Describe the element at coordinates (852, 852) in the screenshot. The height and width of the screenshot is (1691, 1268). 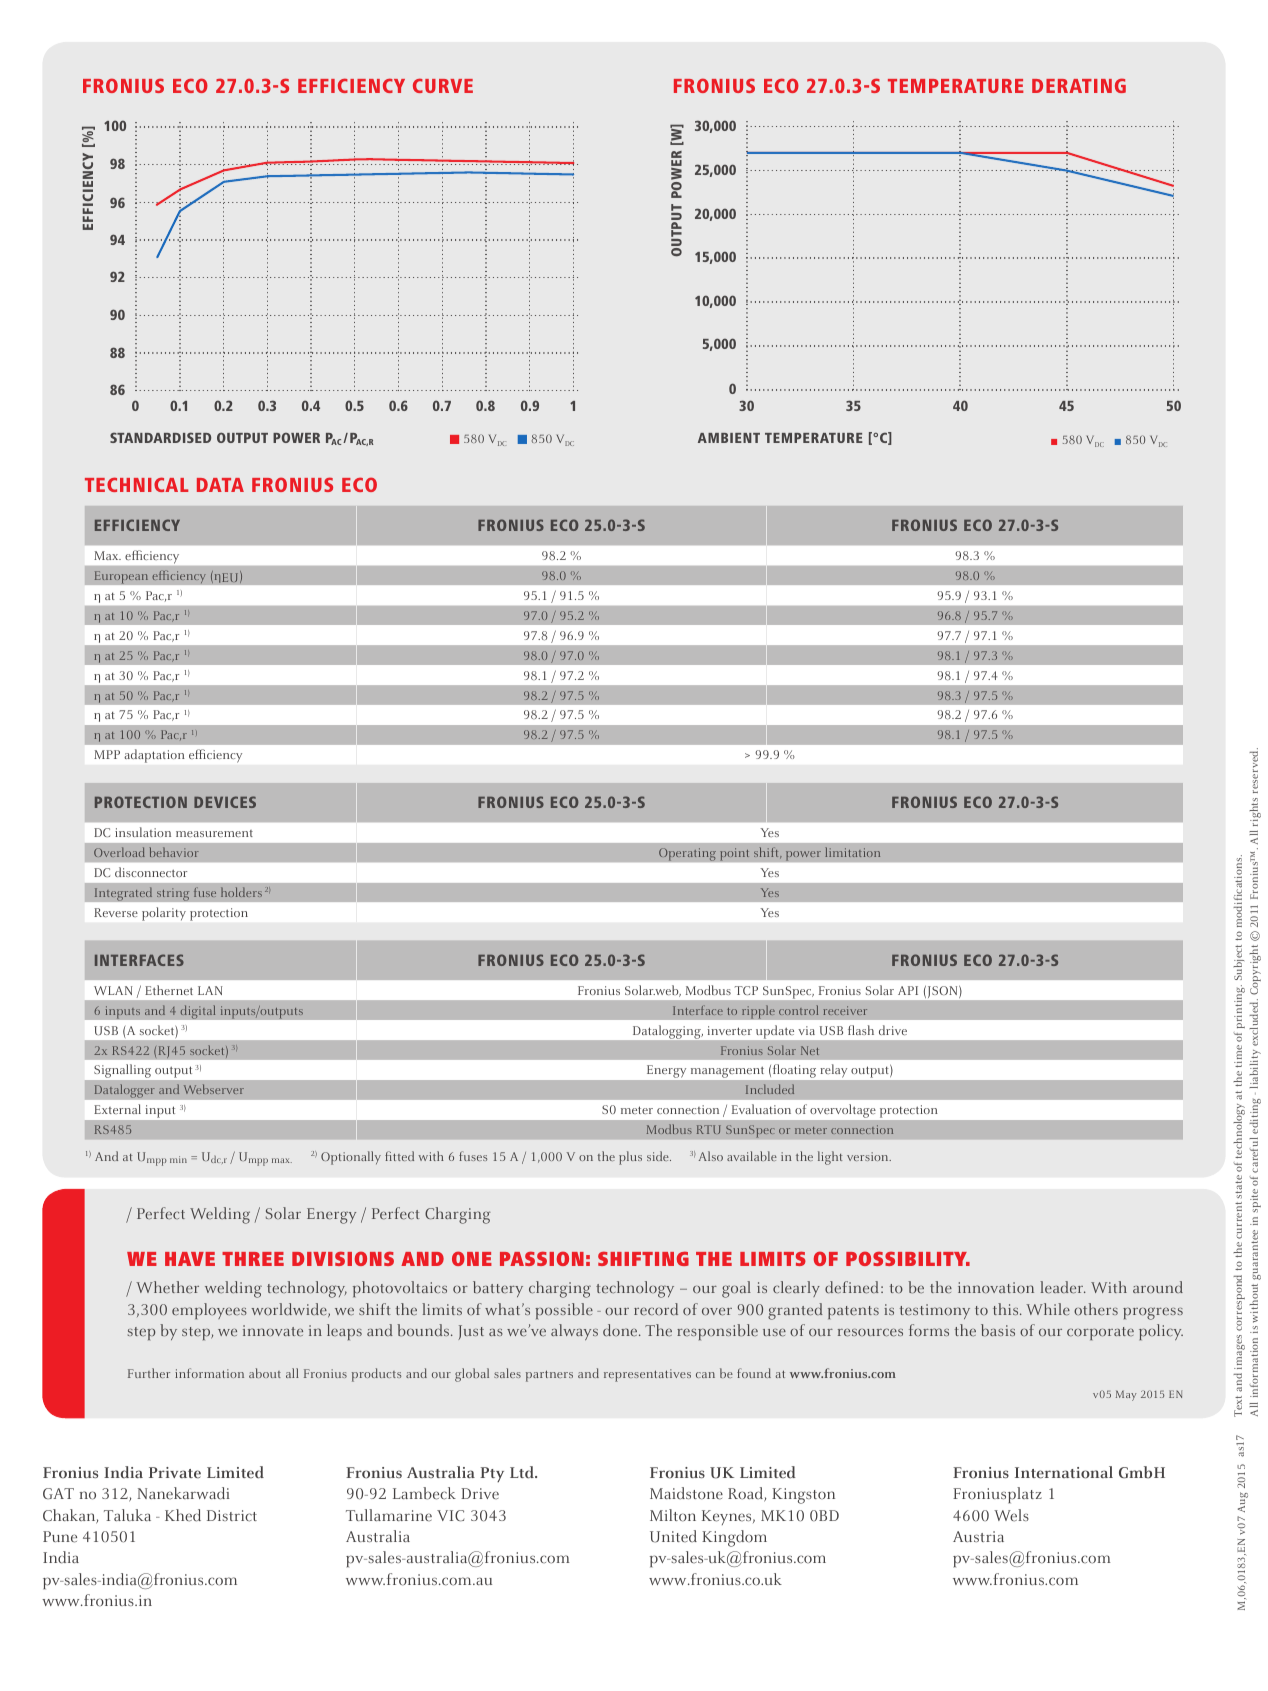
I see `limitation` at that location.
